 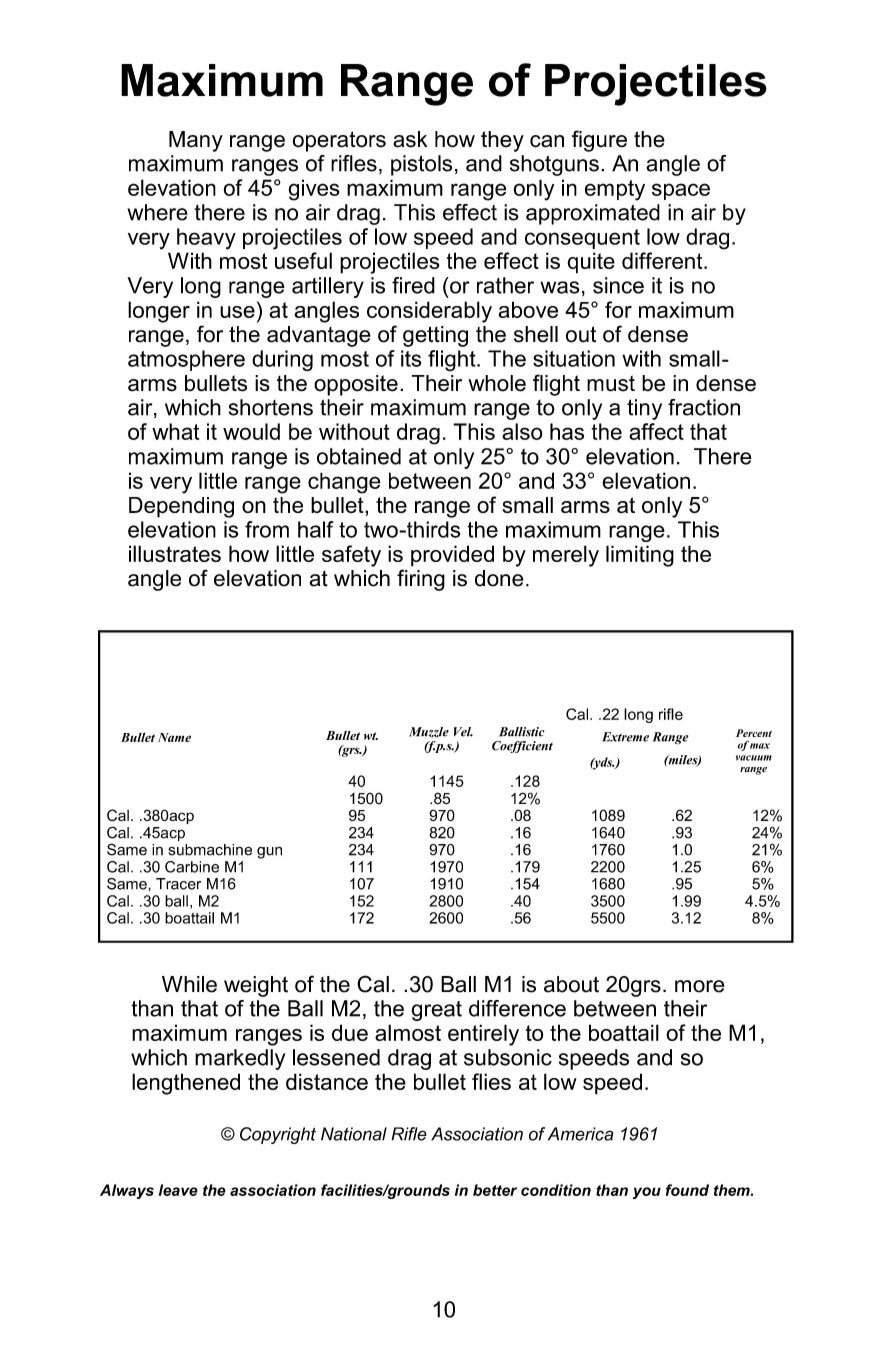 I want to click on space, so click(x=681, y=191).
